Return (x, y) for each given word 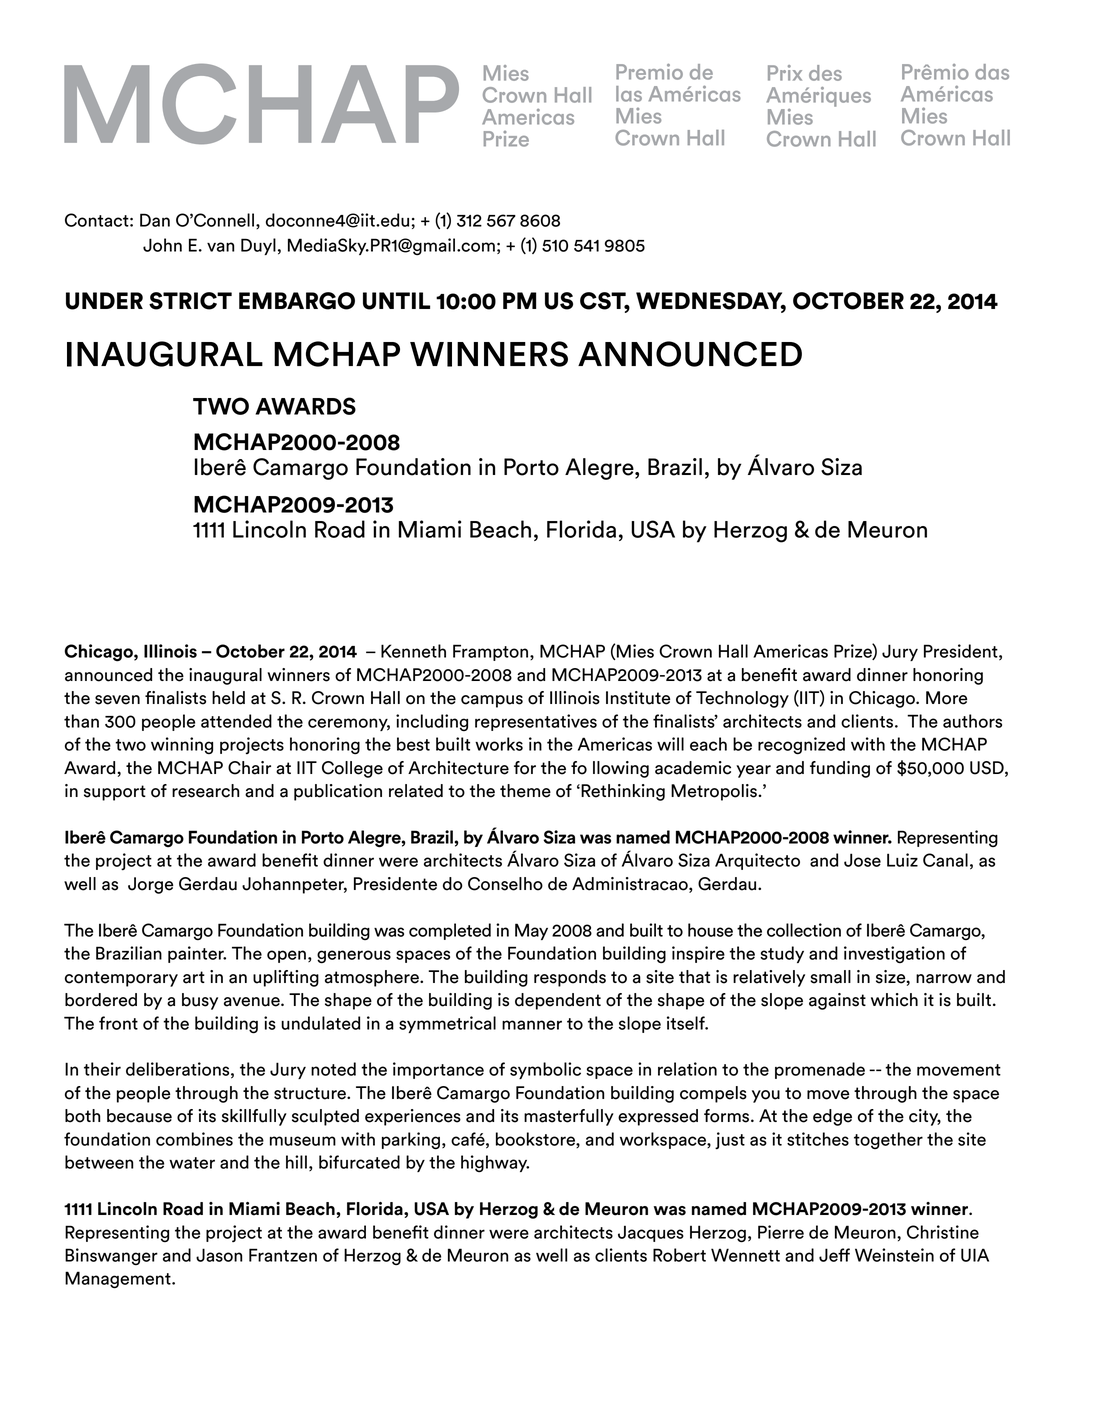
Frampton (492, 652)
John (162, 245)
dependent (558, 1001)
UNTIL (396, 301)
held (228, 698)
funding (840, 769)
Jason (219, 1255)
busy (200, 1001)
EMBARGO (297, 301)
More (946, 698)
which (894, 1000)
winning (182, 745)
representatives (536, 722)
